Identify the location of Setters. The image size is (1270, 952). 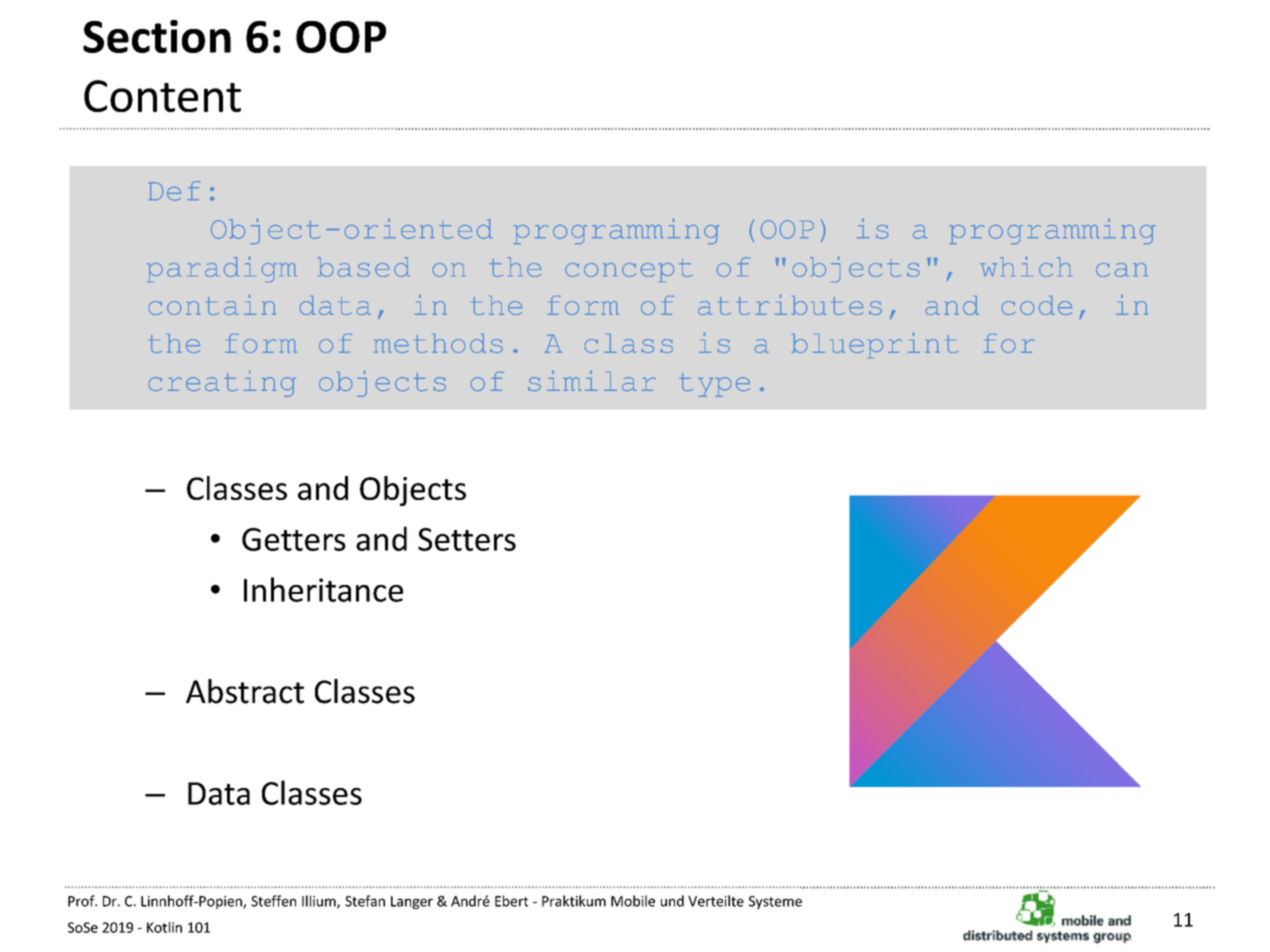
(467, 539).
